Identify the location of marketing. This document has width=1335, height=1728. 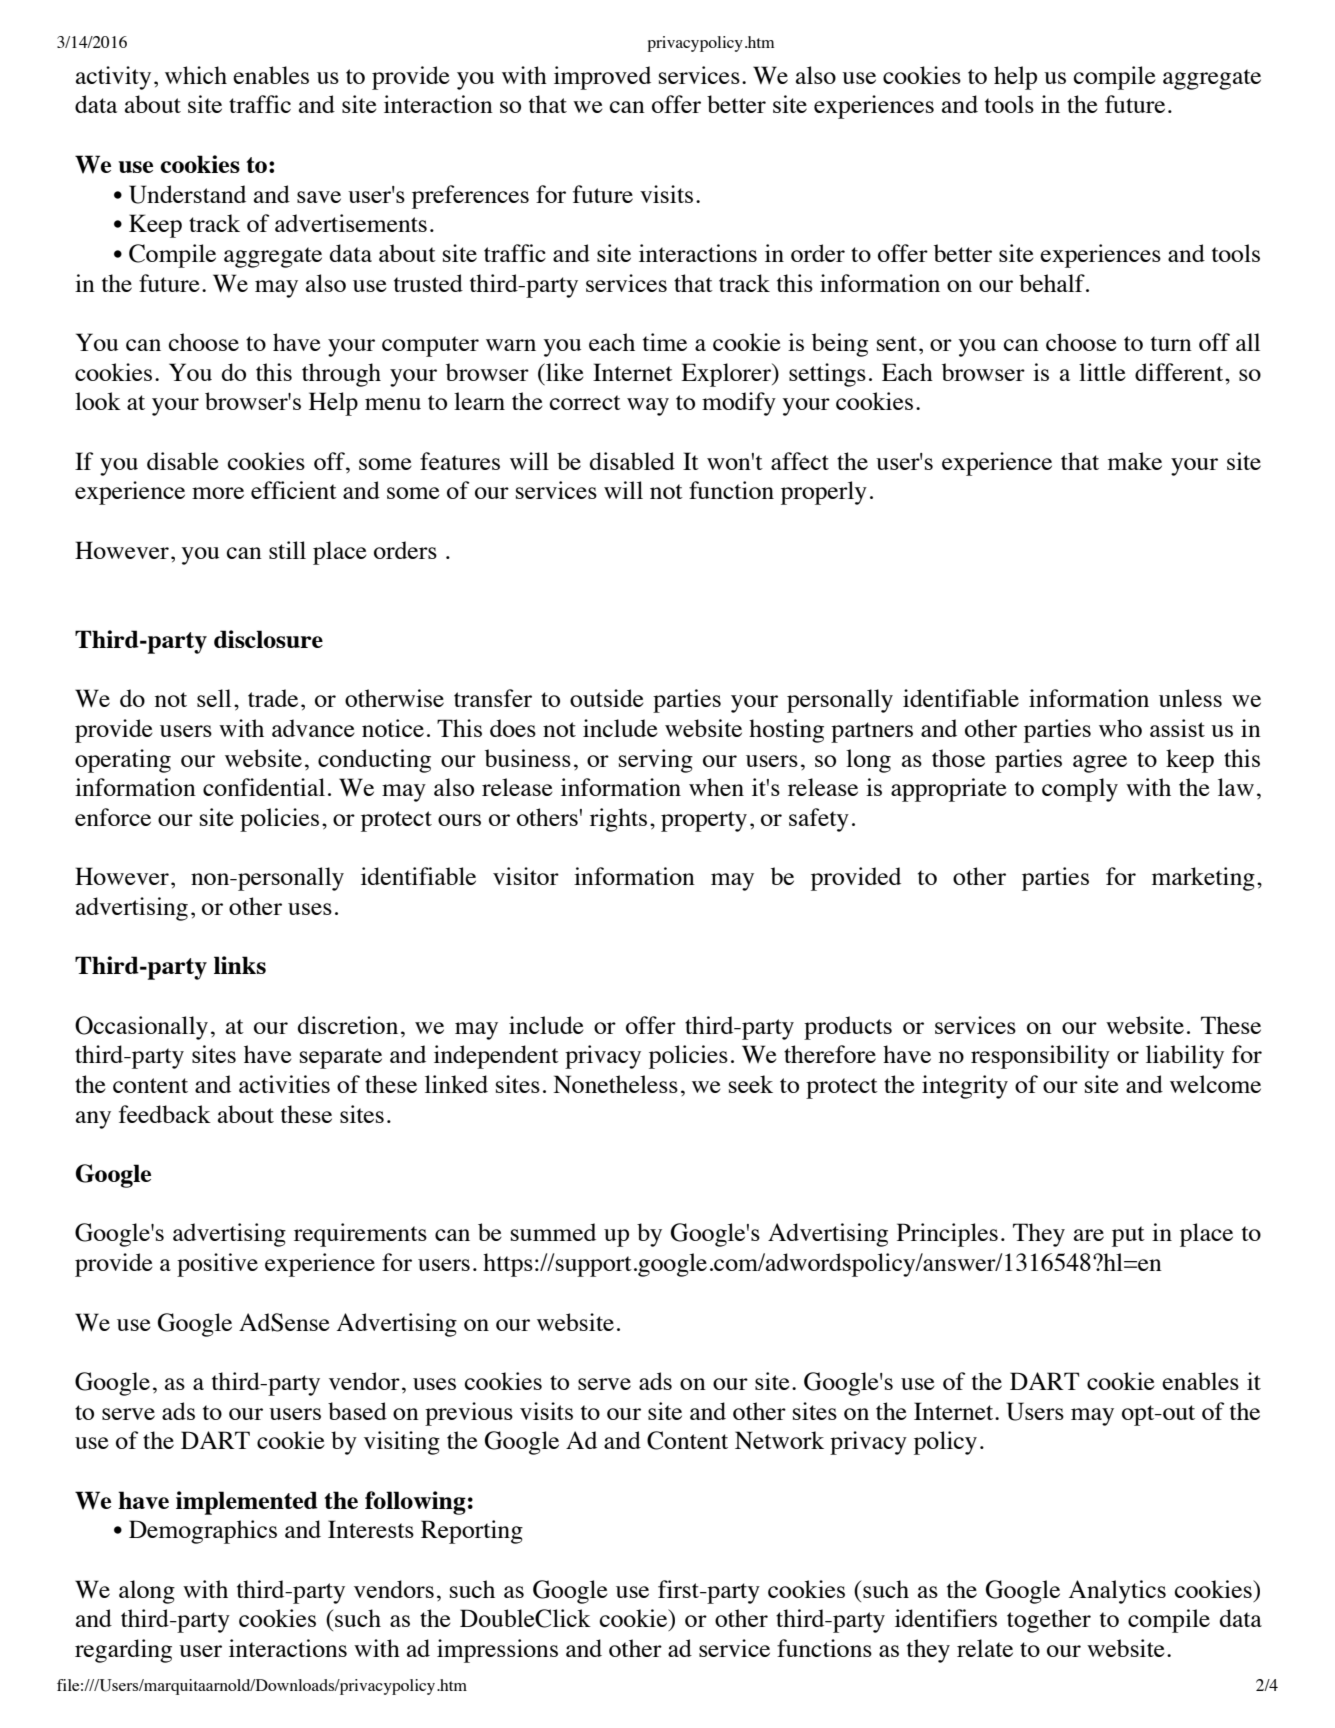
(1203, 879).
